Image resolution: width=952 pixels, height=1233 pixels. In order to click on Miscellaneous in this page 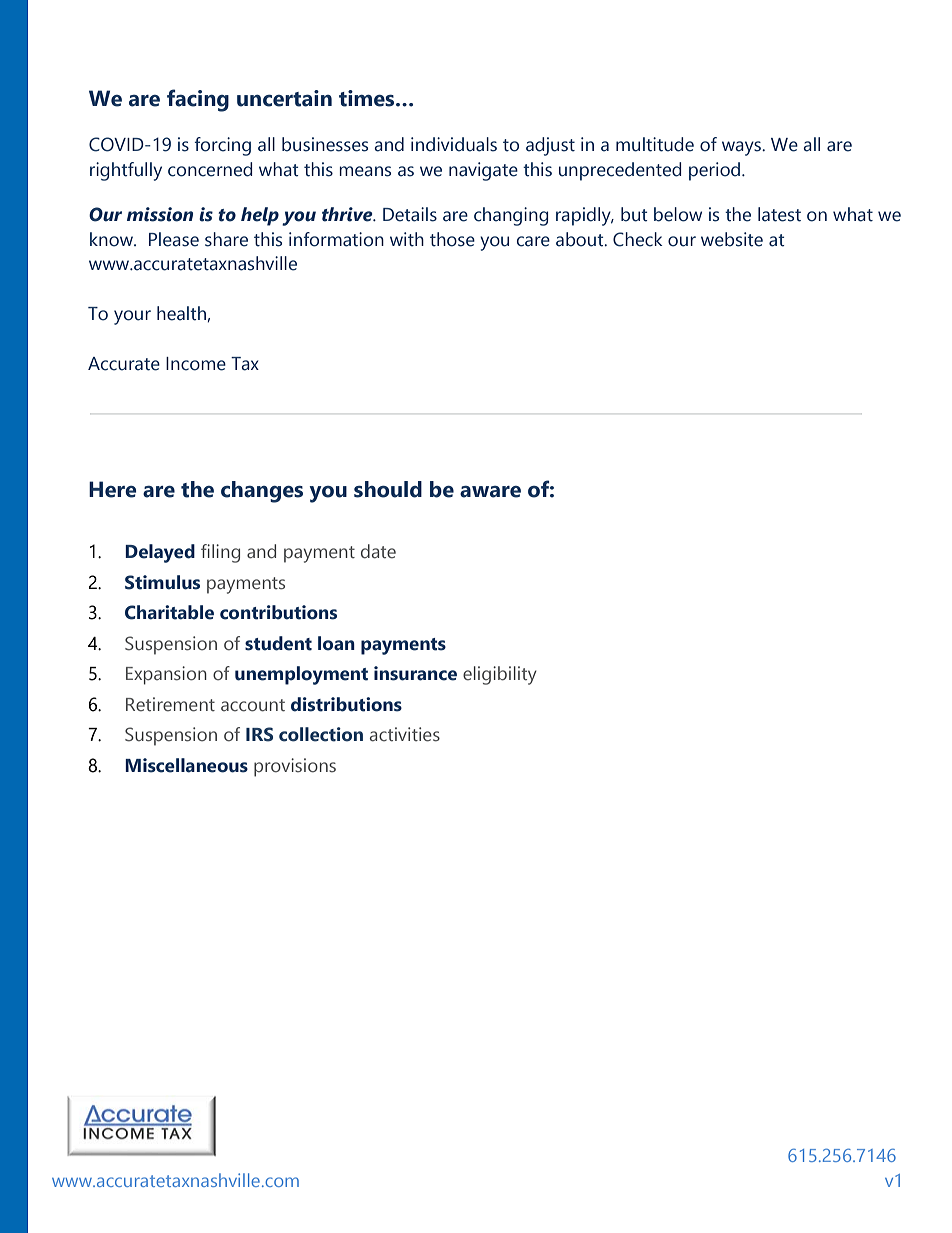, I will do `click(186, 765)`.
